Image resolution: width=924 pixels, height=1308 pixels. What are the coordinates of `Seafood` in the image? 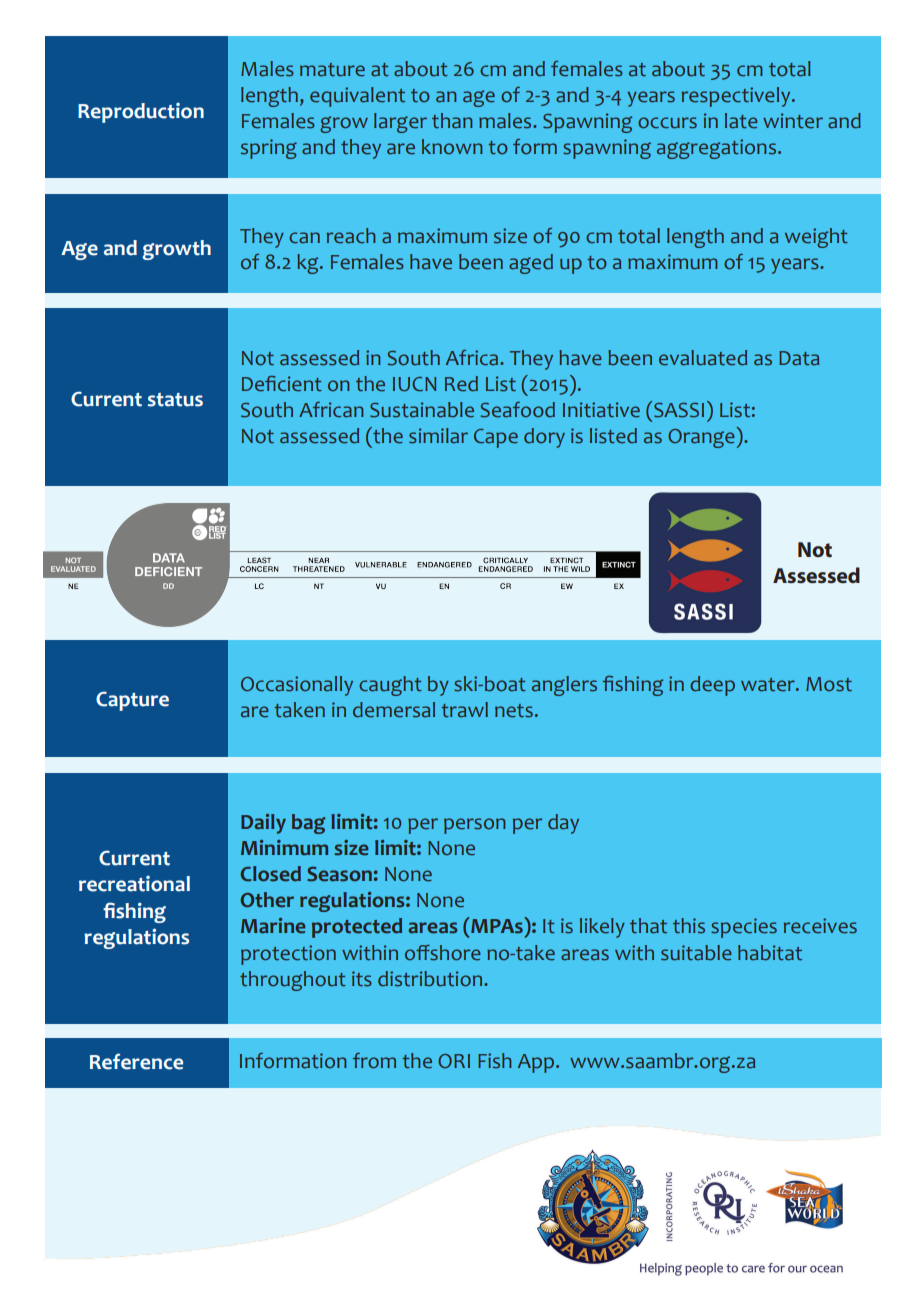 It's located at (517, 410).
